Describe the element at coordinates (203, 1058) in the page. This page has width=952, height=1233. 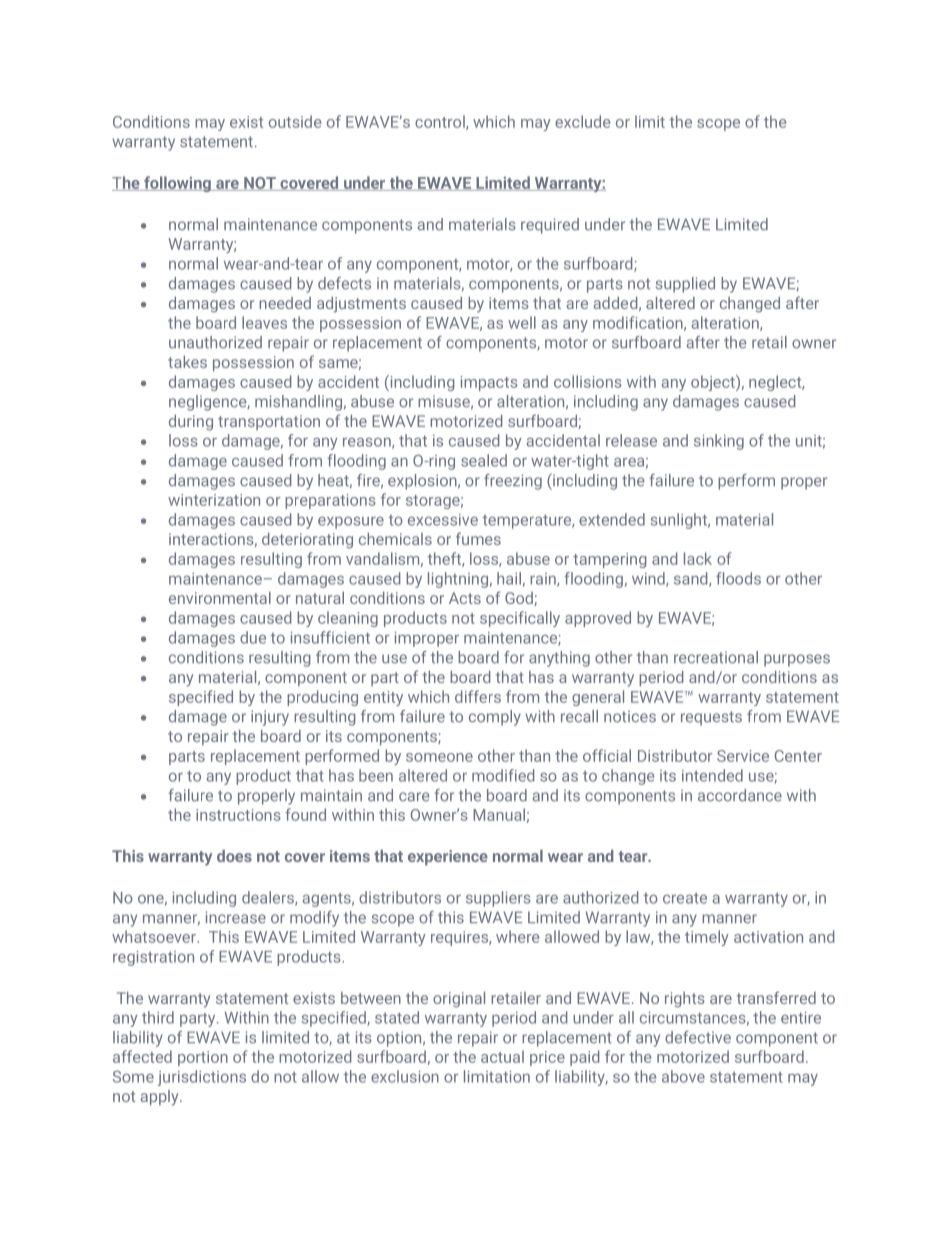
I see `portion` at that location.
